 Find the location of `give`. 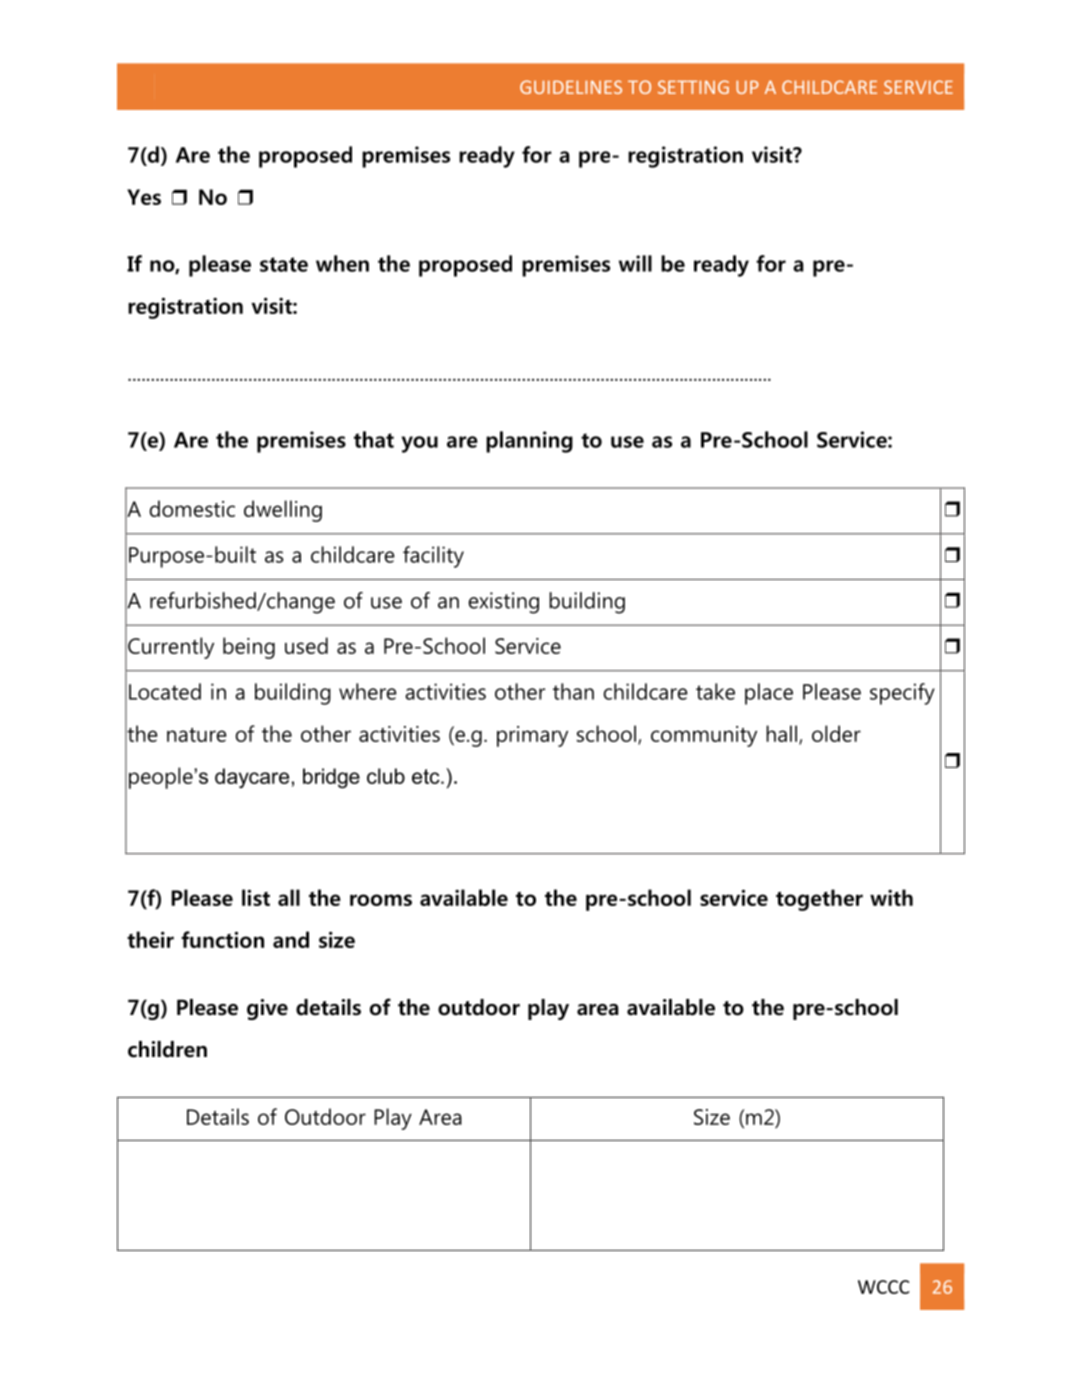

give is located at coordinates (267, 1009).
